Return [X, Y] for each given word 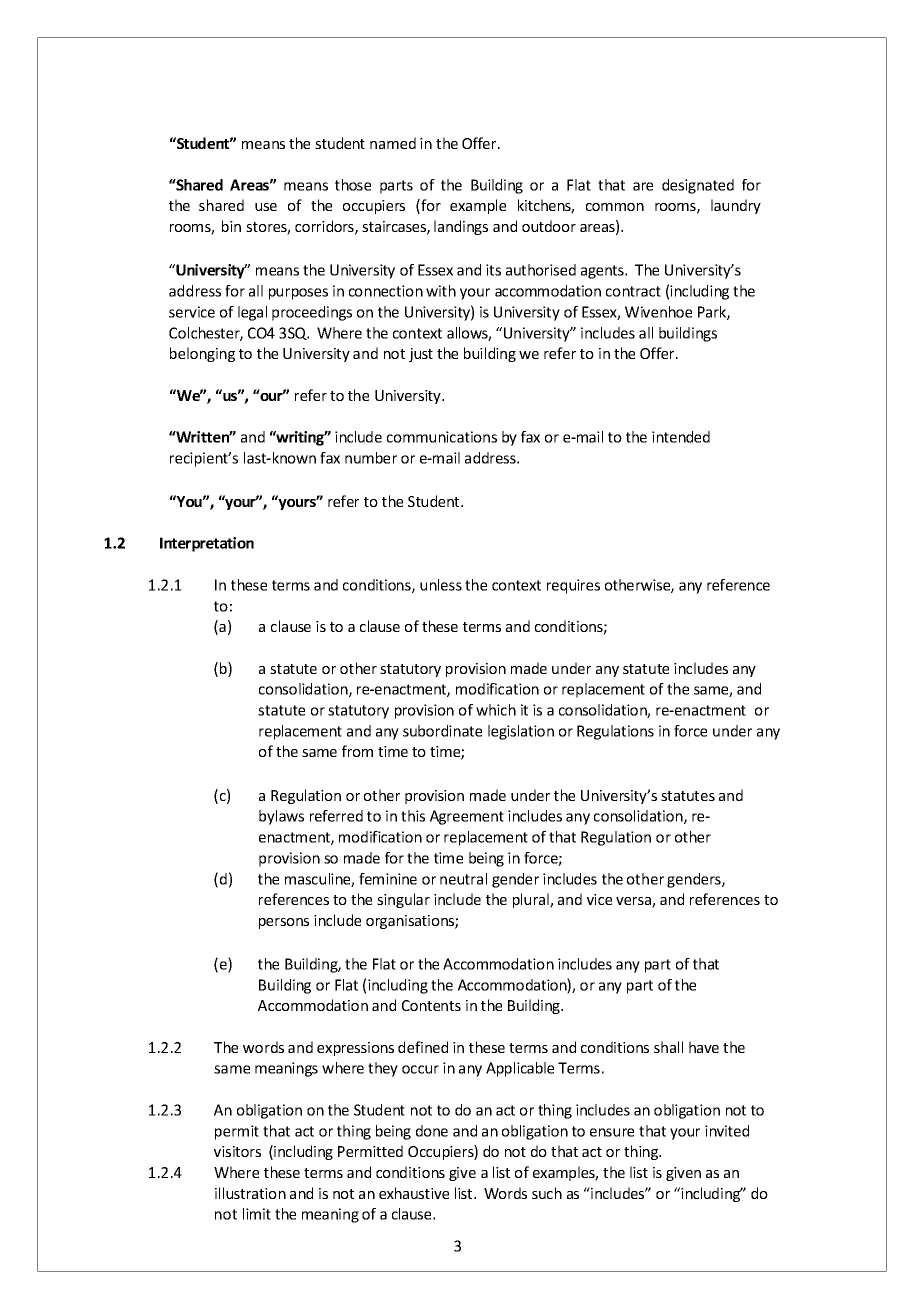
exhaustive [414, 1193]
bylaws [281, 817]
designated [698, 186]
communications [442, 437]
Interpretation [207, 544]
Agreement [467, 817]
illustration [250, 1193]
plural [532, 900]
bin [231, 226]
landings [461, 227]
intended [681, 437]
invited [727, 1131]
